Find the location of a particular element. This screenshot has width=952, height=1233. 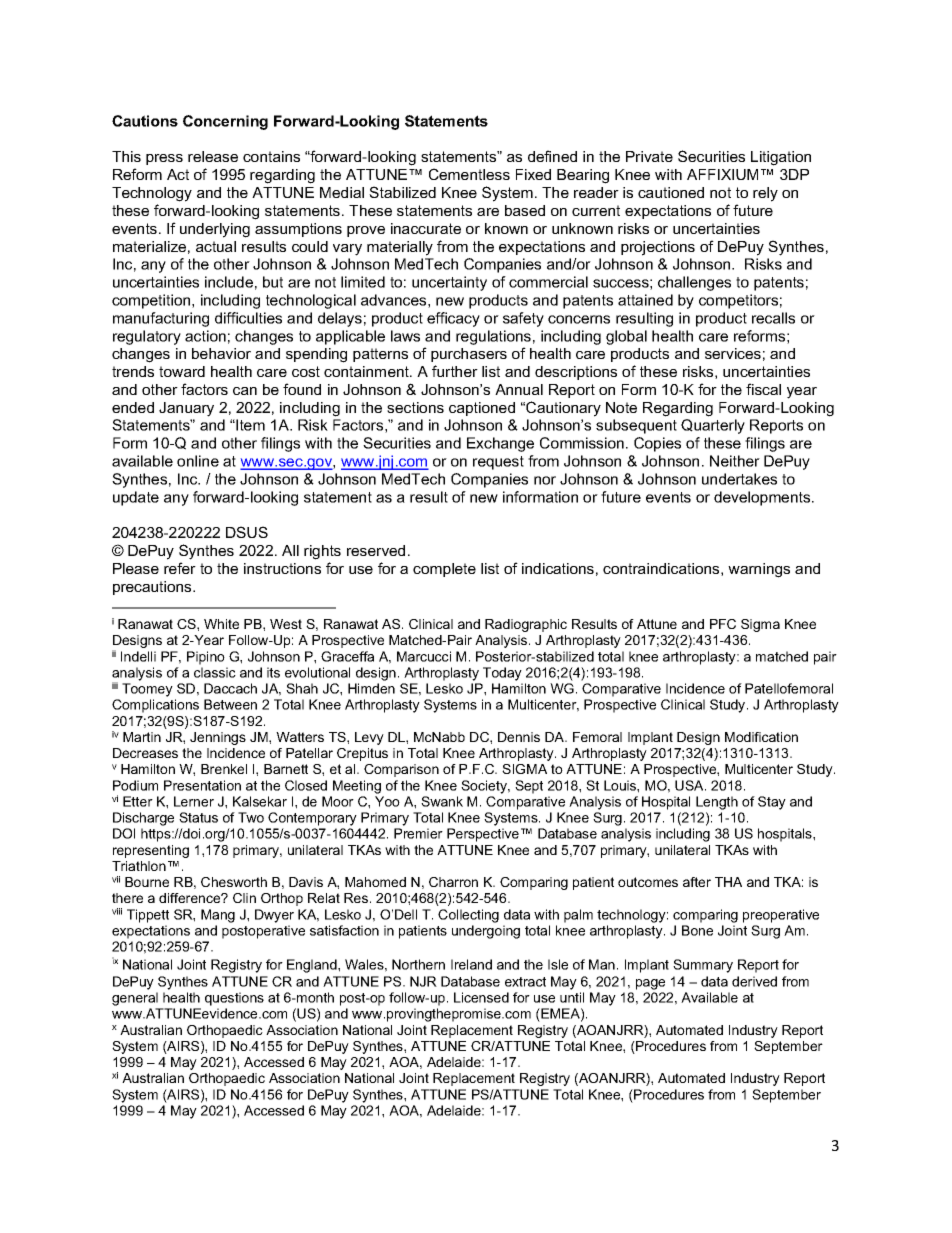

questions is located at coordinates (234, 999).
